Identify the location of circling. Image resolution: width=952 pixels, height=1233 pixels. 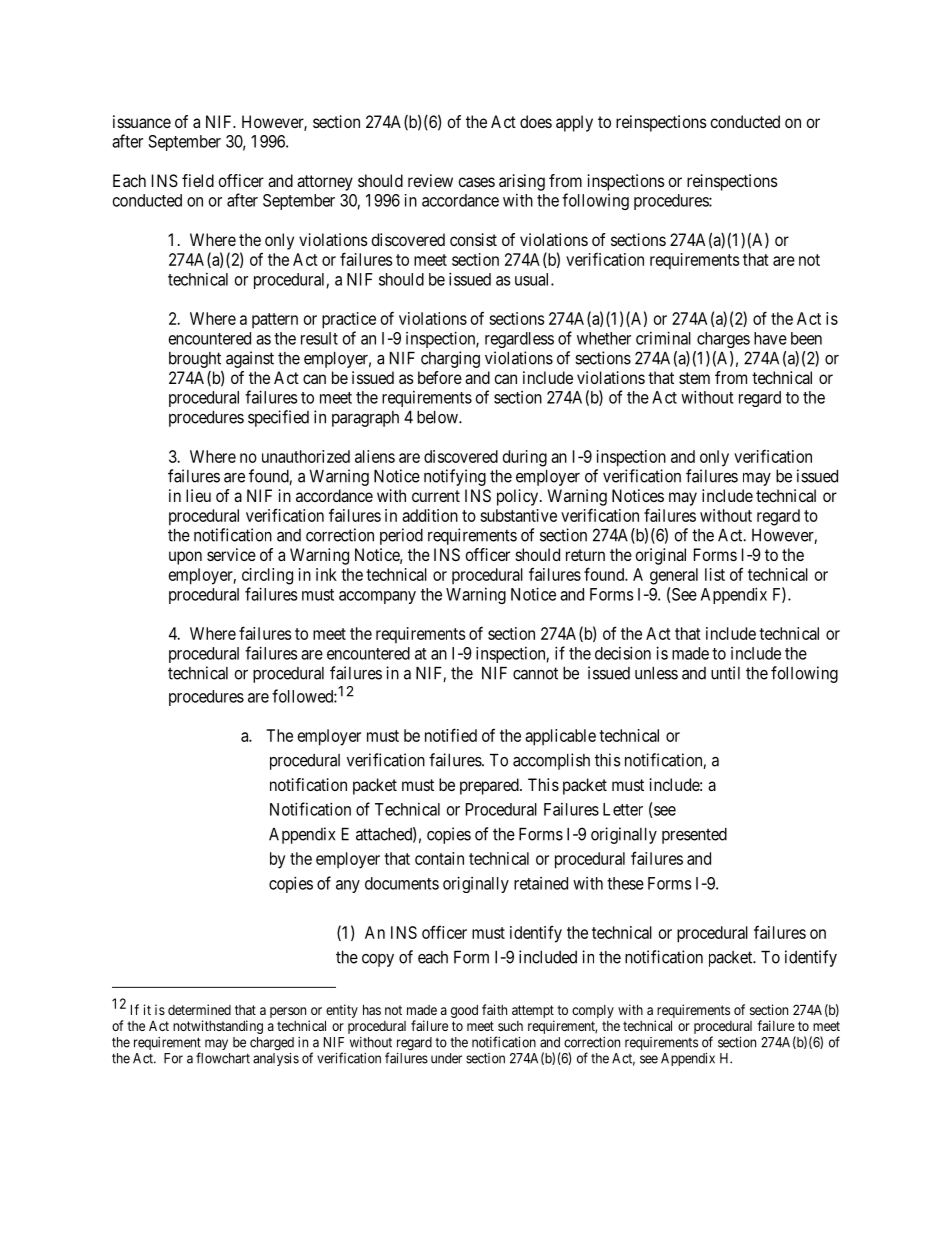
(267, 576).
